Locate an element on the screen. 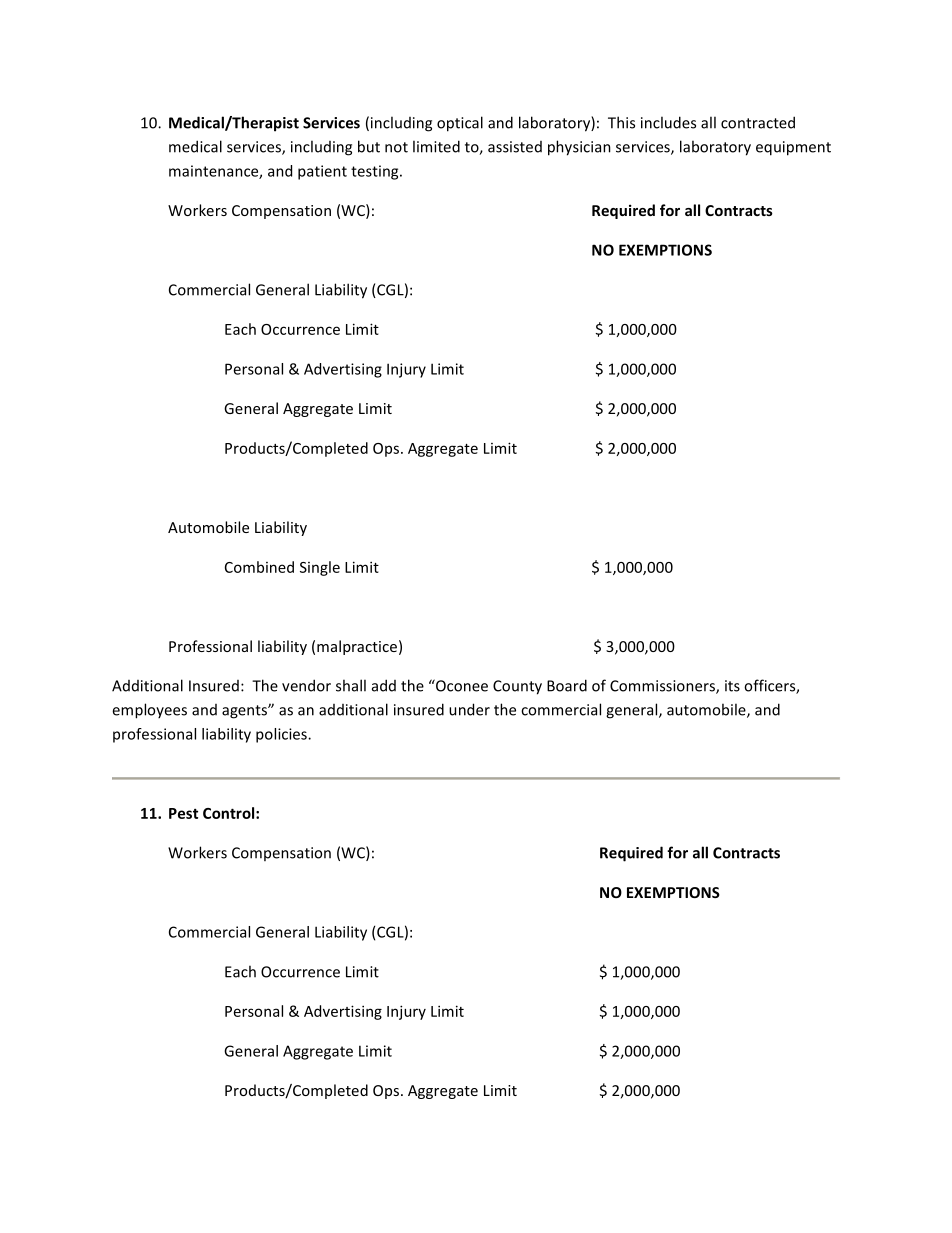 This screenshot has height=1233, width=952. its is located at coordinates (732, 686).
